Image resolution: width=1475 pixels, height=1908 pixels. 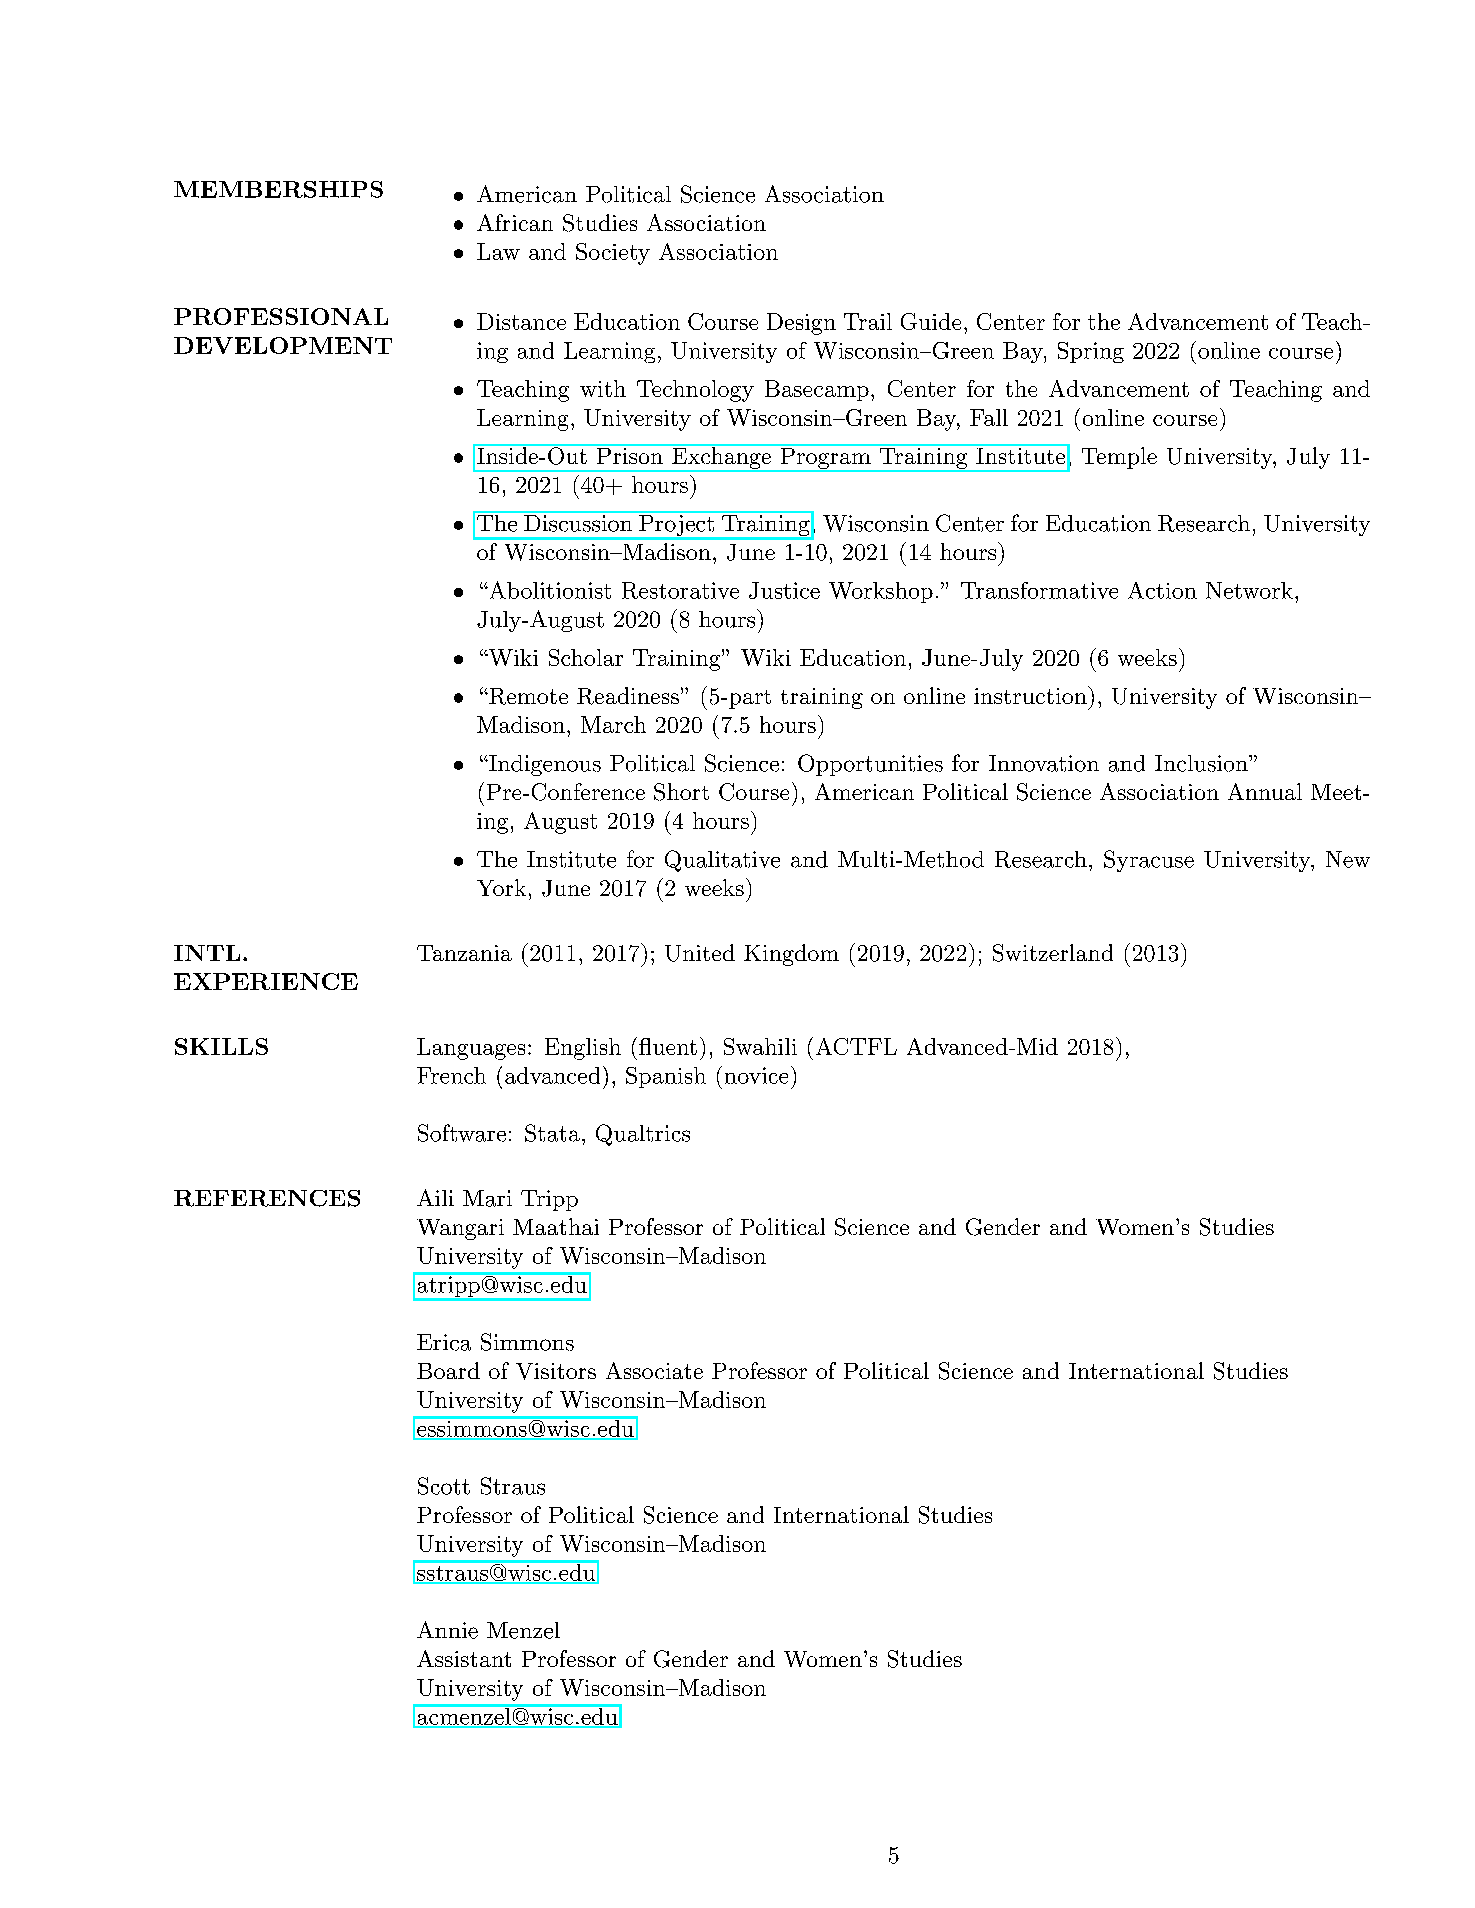 What do you see at coordinates (1053, 953) in the screenshot?
I see `Switzerland` at bounding box center [1053, 953].
